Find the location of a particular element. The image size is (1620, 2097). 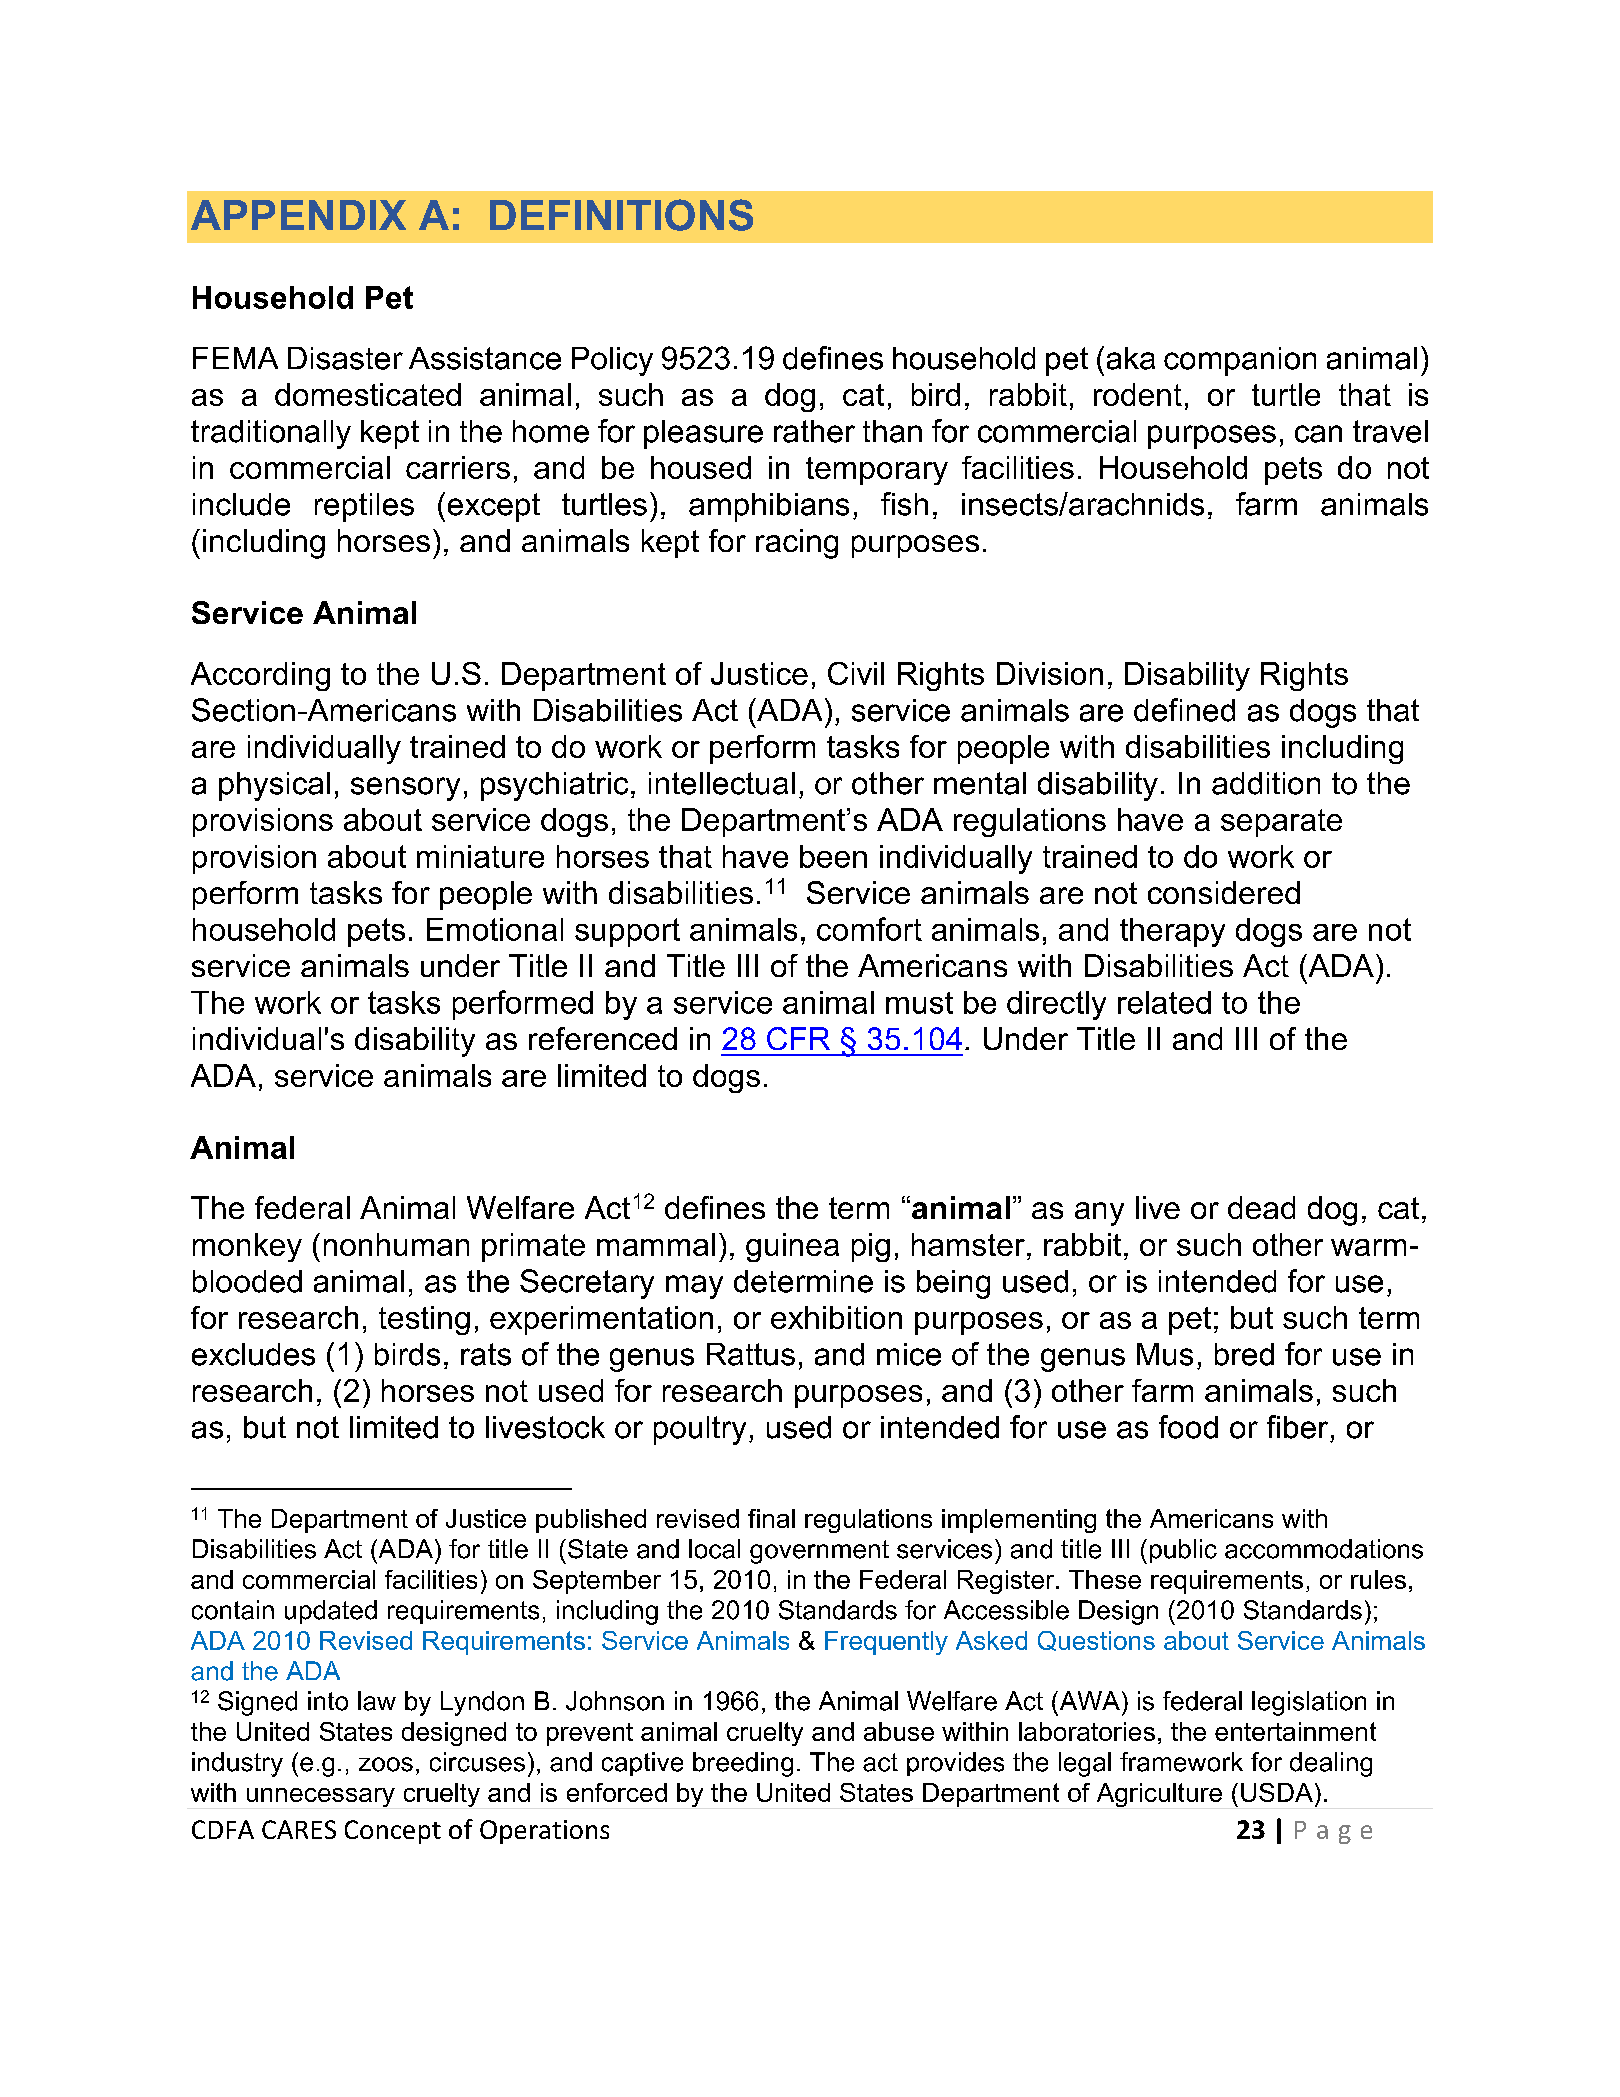

breeding is located at coordinates (743, 1764).
